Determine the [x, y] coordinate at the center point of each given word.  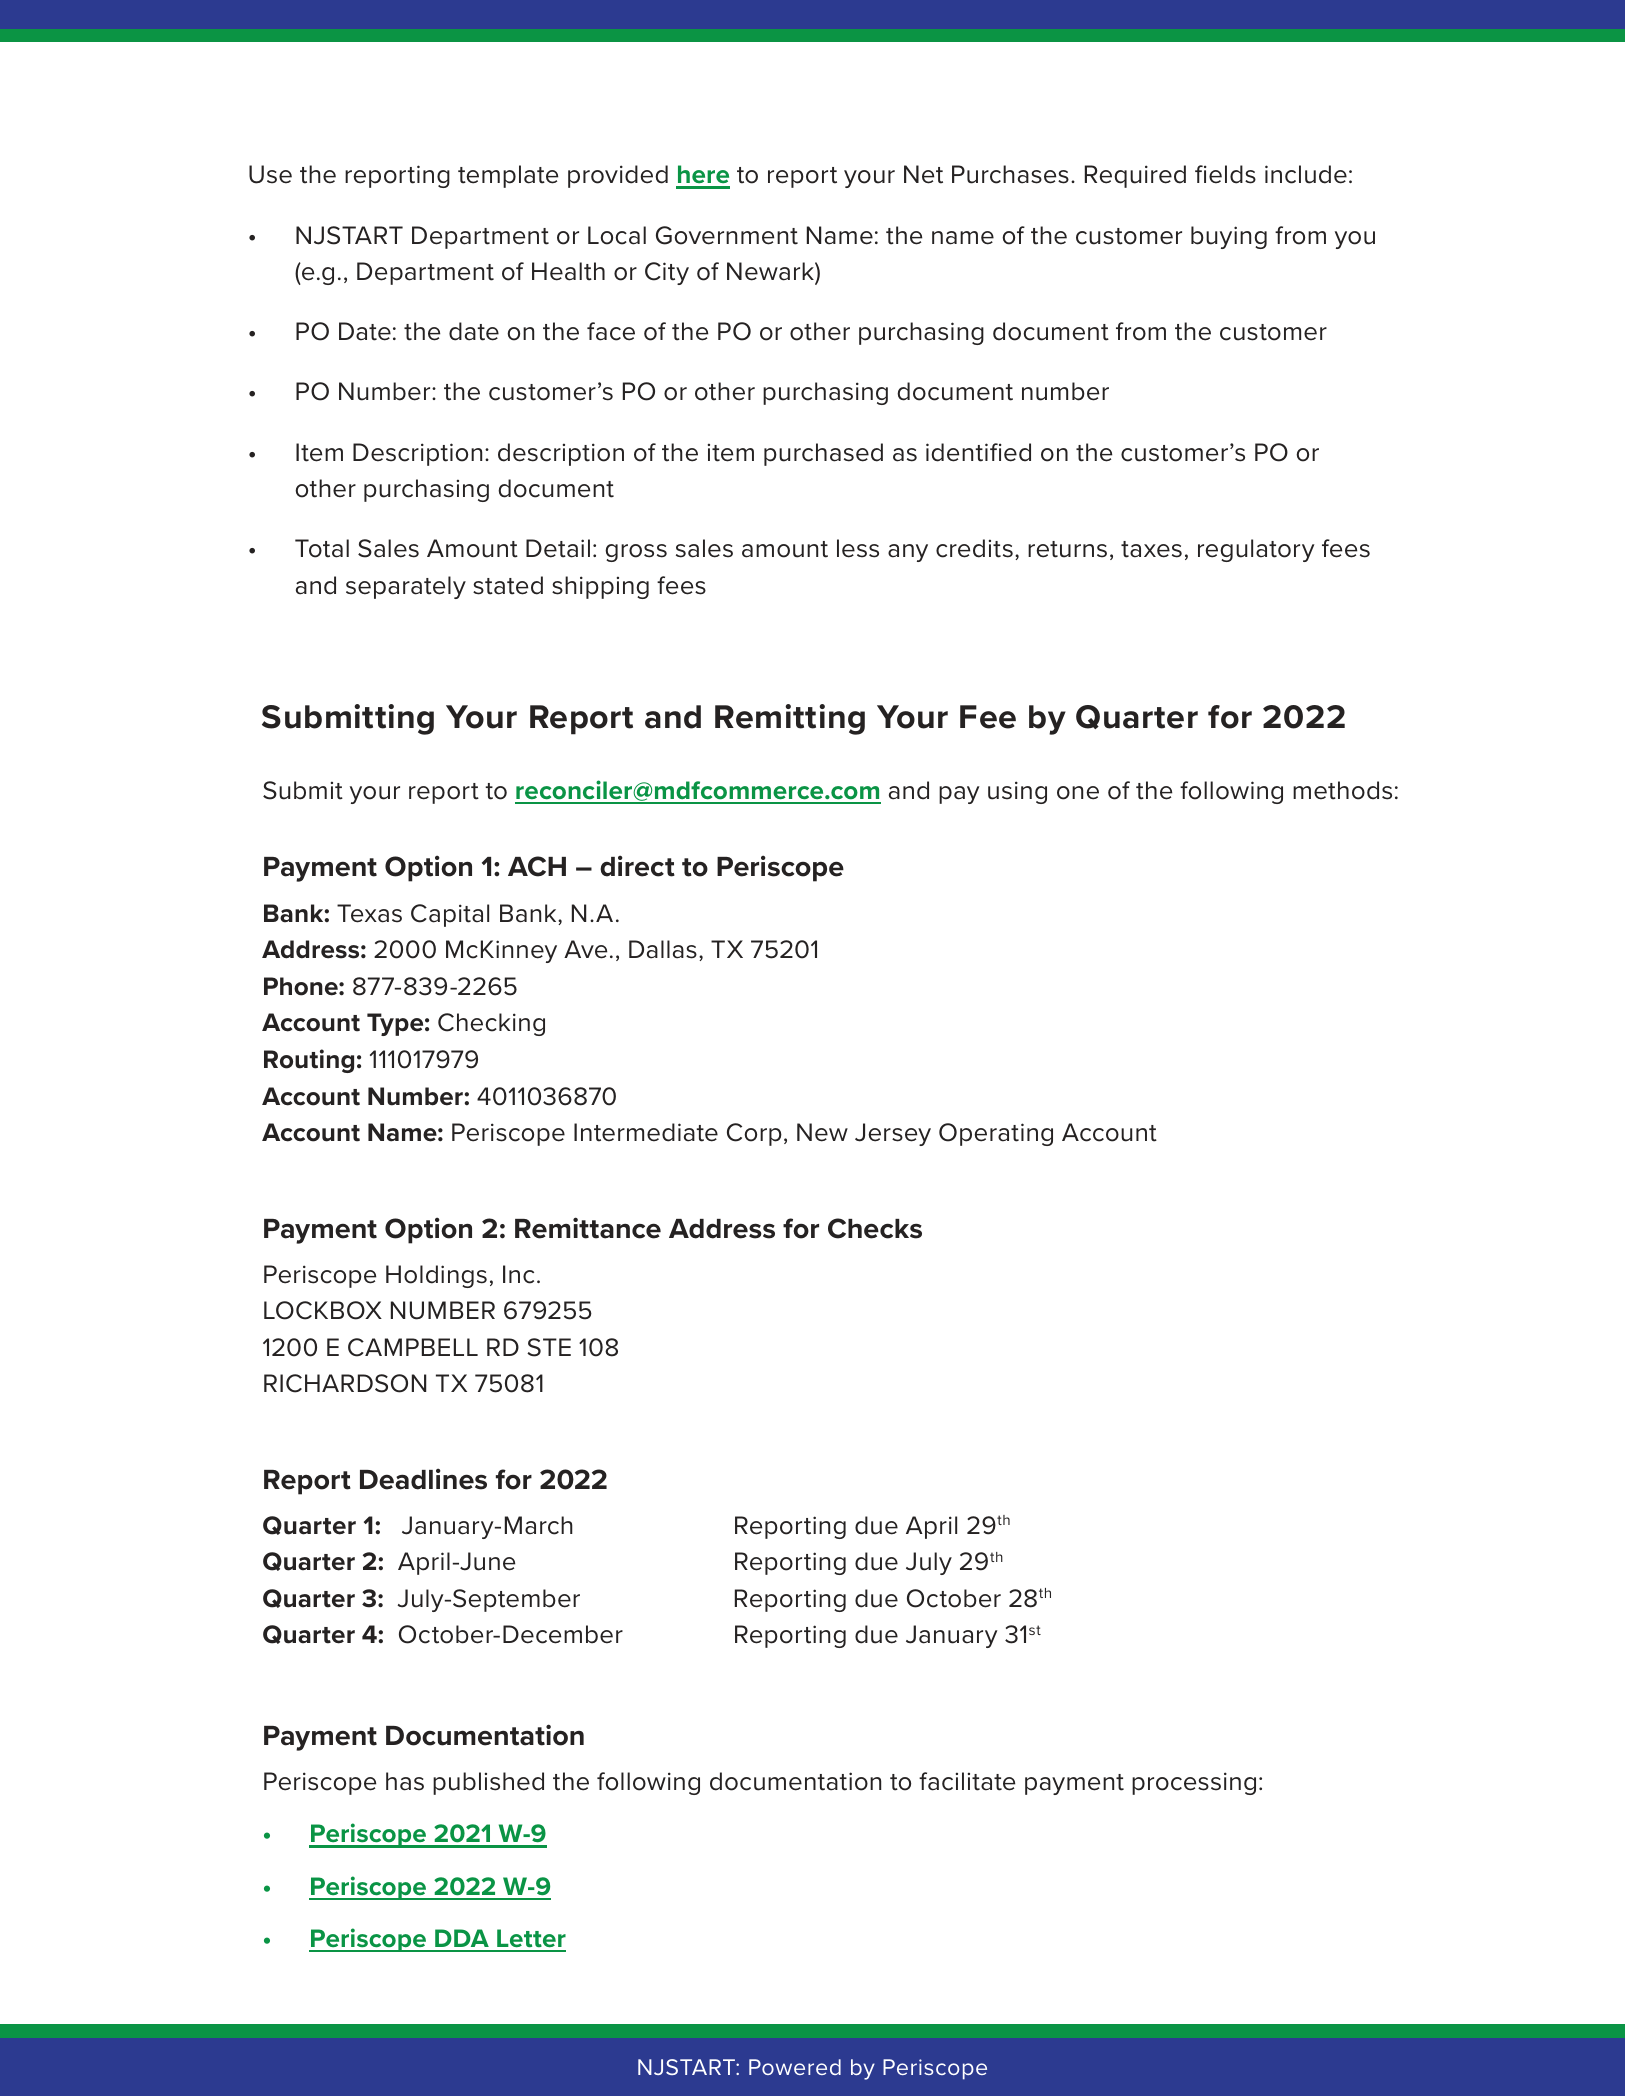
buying [1229, 237]
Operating [996, 1134]
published [488, 1783]
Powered [795, 2067]
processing [1194, 1783]
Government [727, 235]
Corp [754, 1134]
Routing [309, 1061]
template [508, 176]
